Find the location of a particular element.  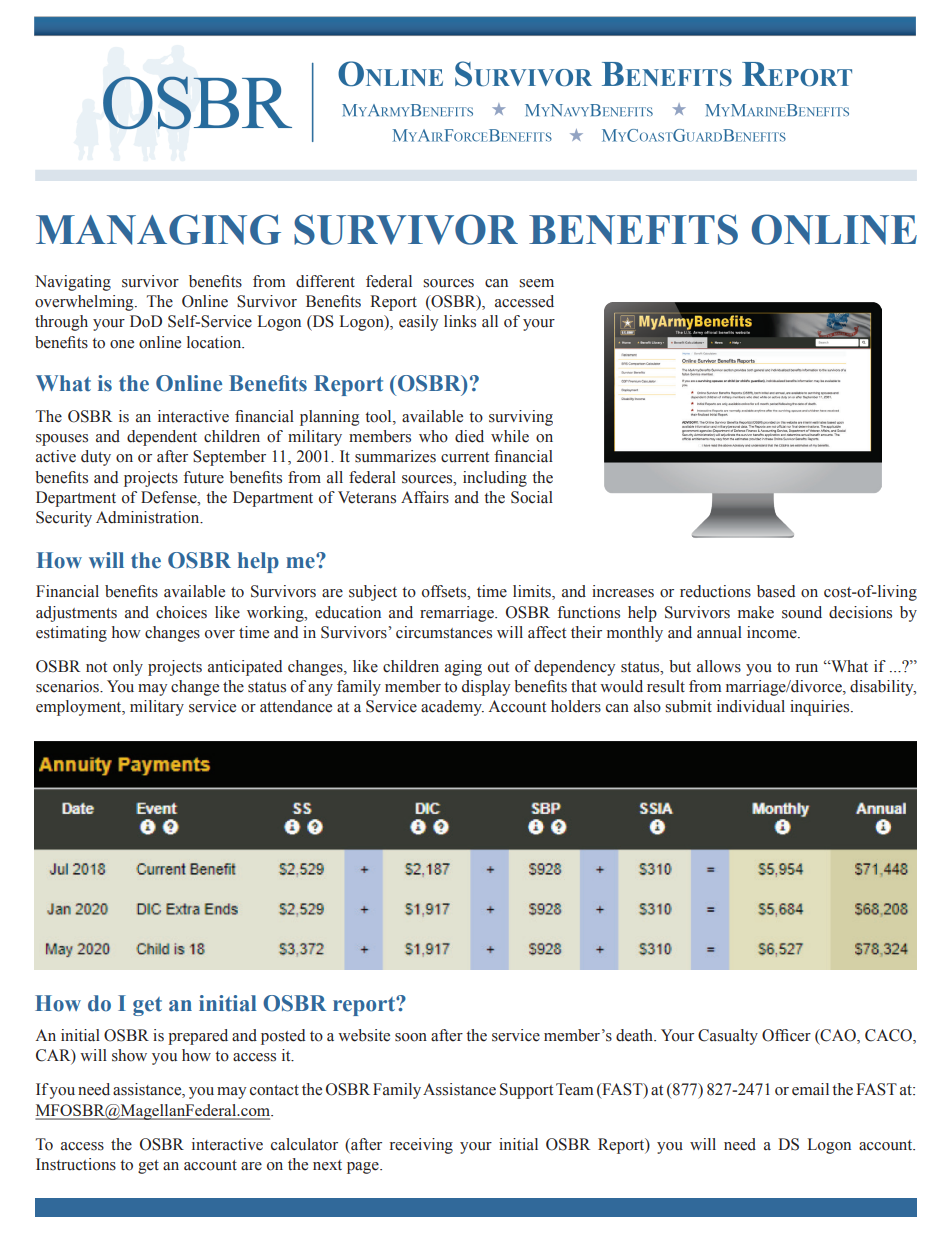

academy is located at coordinates (452, 708).
